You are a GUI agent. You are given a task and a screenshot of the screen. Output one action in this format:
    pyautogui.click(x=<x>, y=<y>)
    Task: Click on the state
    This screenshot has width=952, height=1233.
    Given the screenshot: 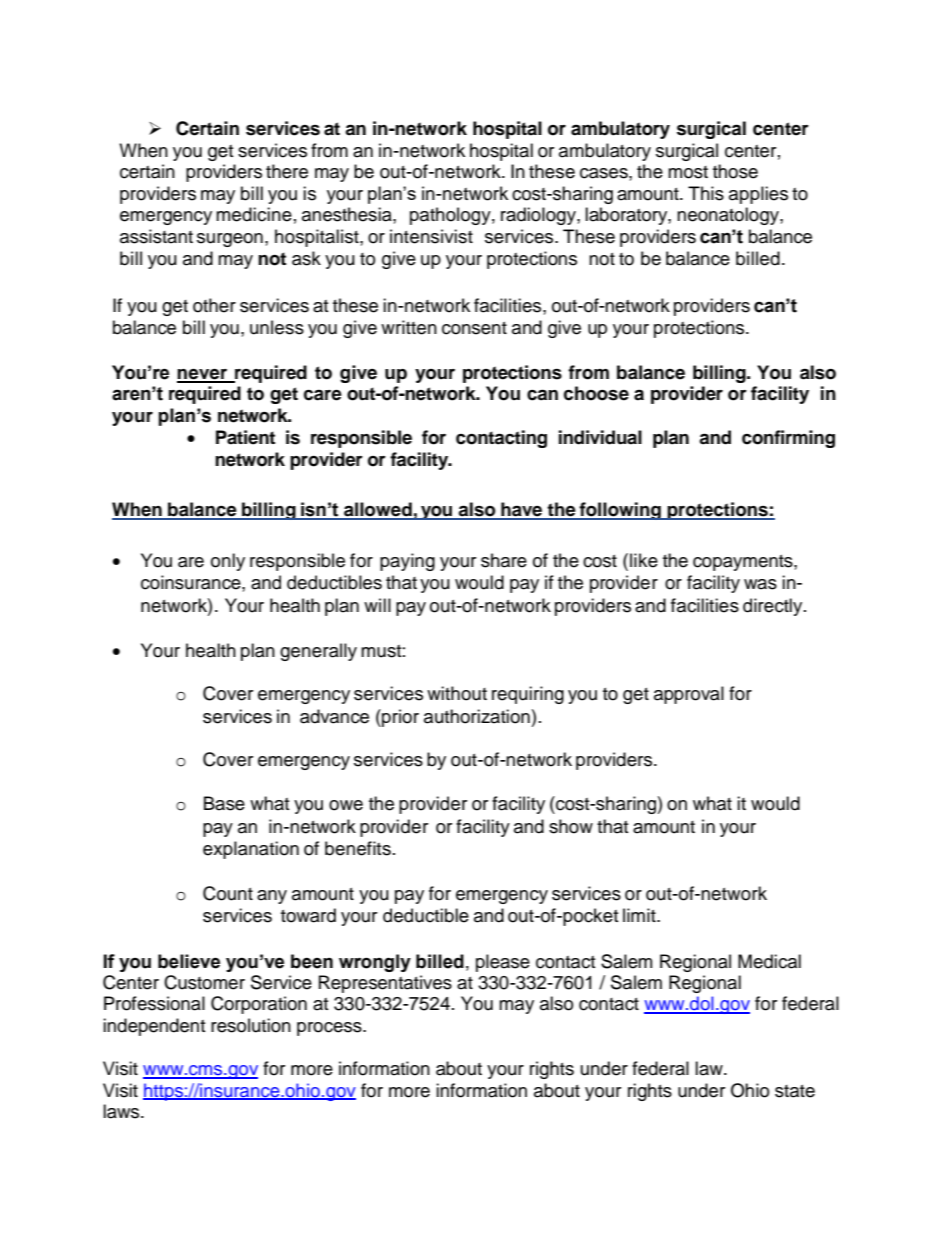 What is the action you would take?
    pyautogui.click(x=795, y=1091)
